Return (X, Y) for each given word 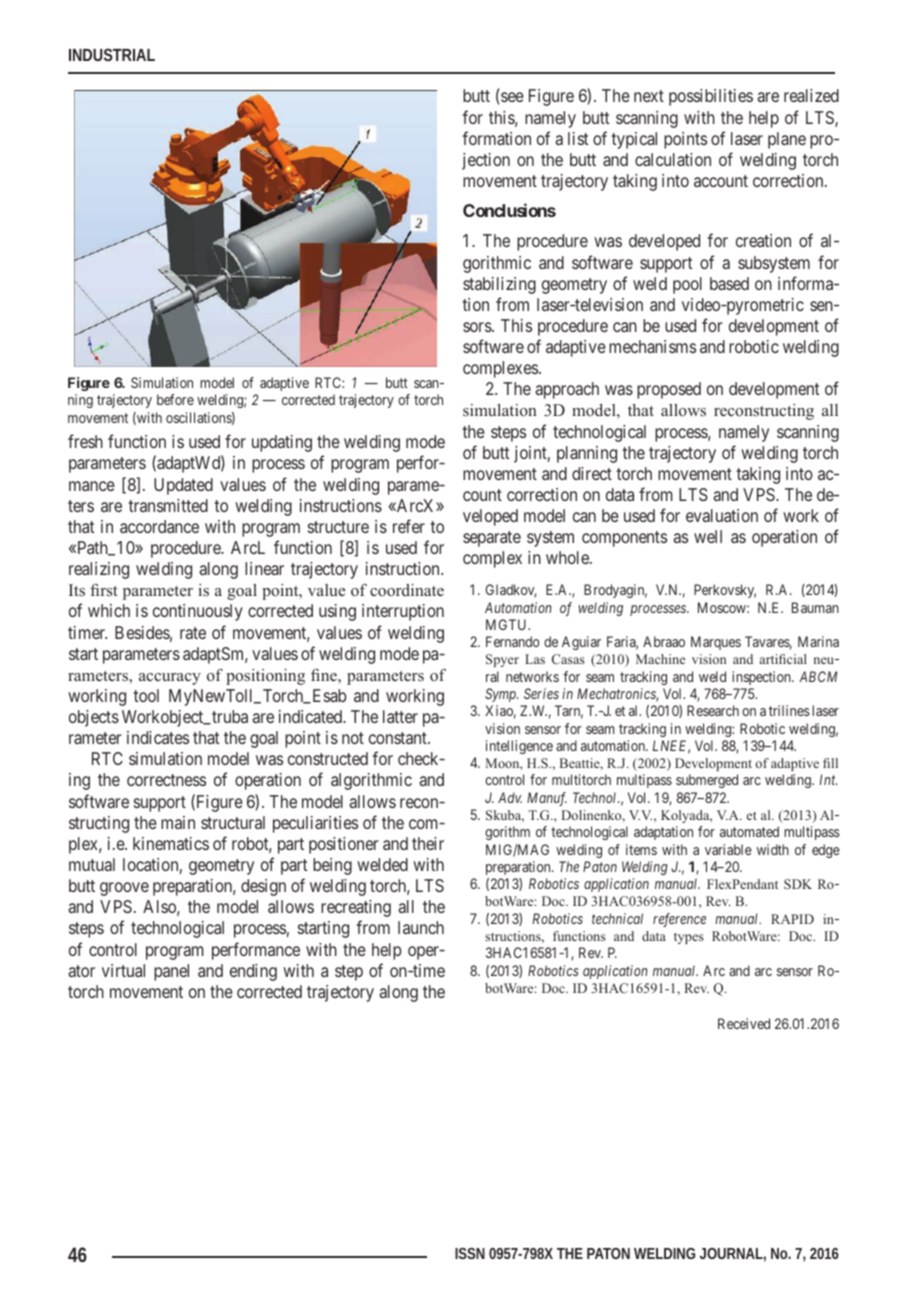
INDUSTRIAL (112, 54)
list (578, 138)
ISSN (470, 1253)
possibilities (711, 97)
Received (744, 1023)
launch (421, 927)
